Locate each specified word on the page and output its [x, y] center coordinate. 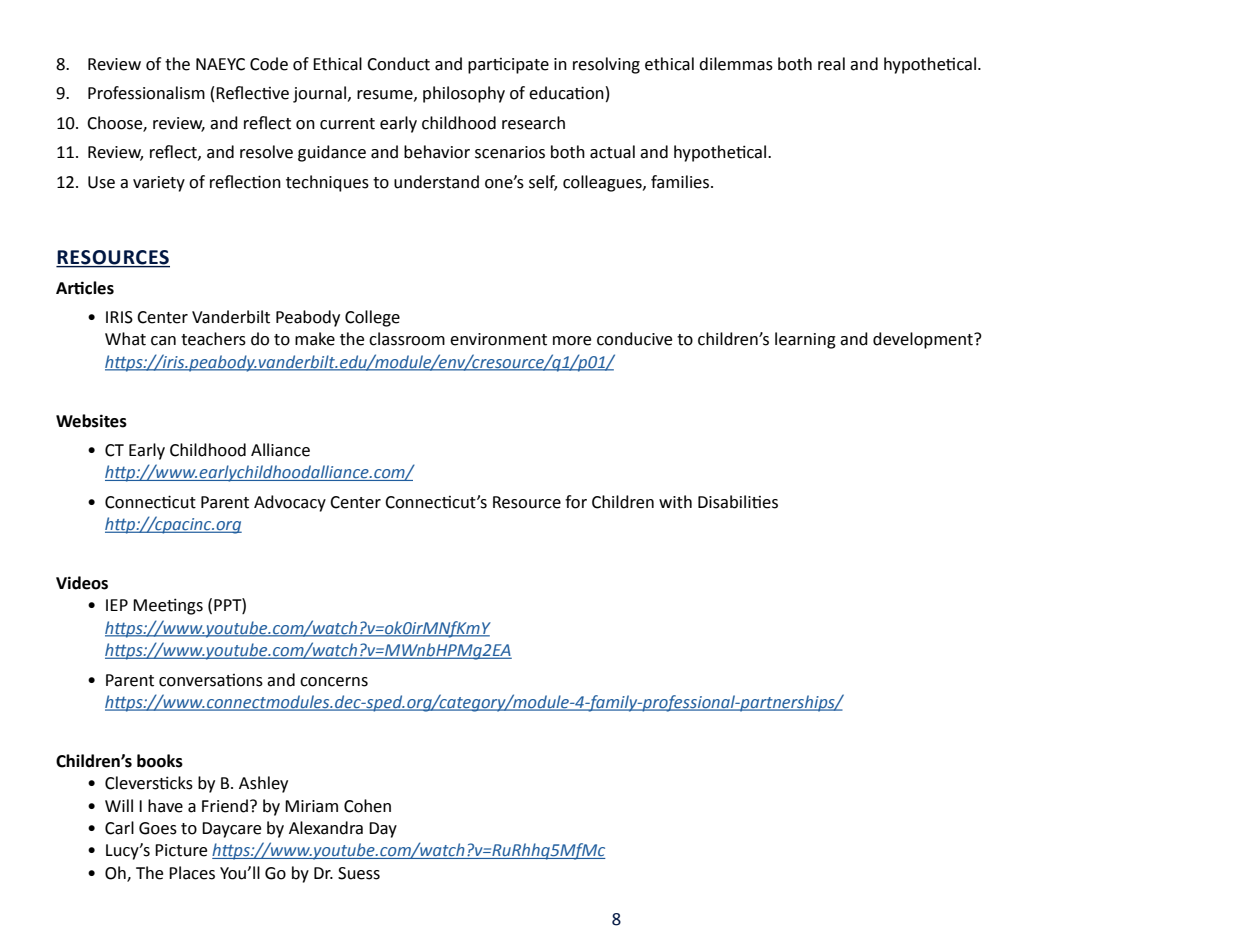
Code [269, 64]
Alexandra [326, 828]
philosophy [464, 94]
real [831, 64]
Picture [181, 850]
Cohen [367, 806]
